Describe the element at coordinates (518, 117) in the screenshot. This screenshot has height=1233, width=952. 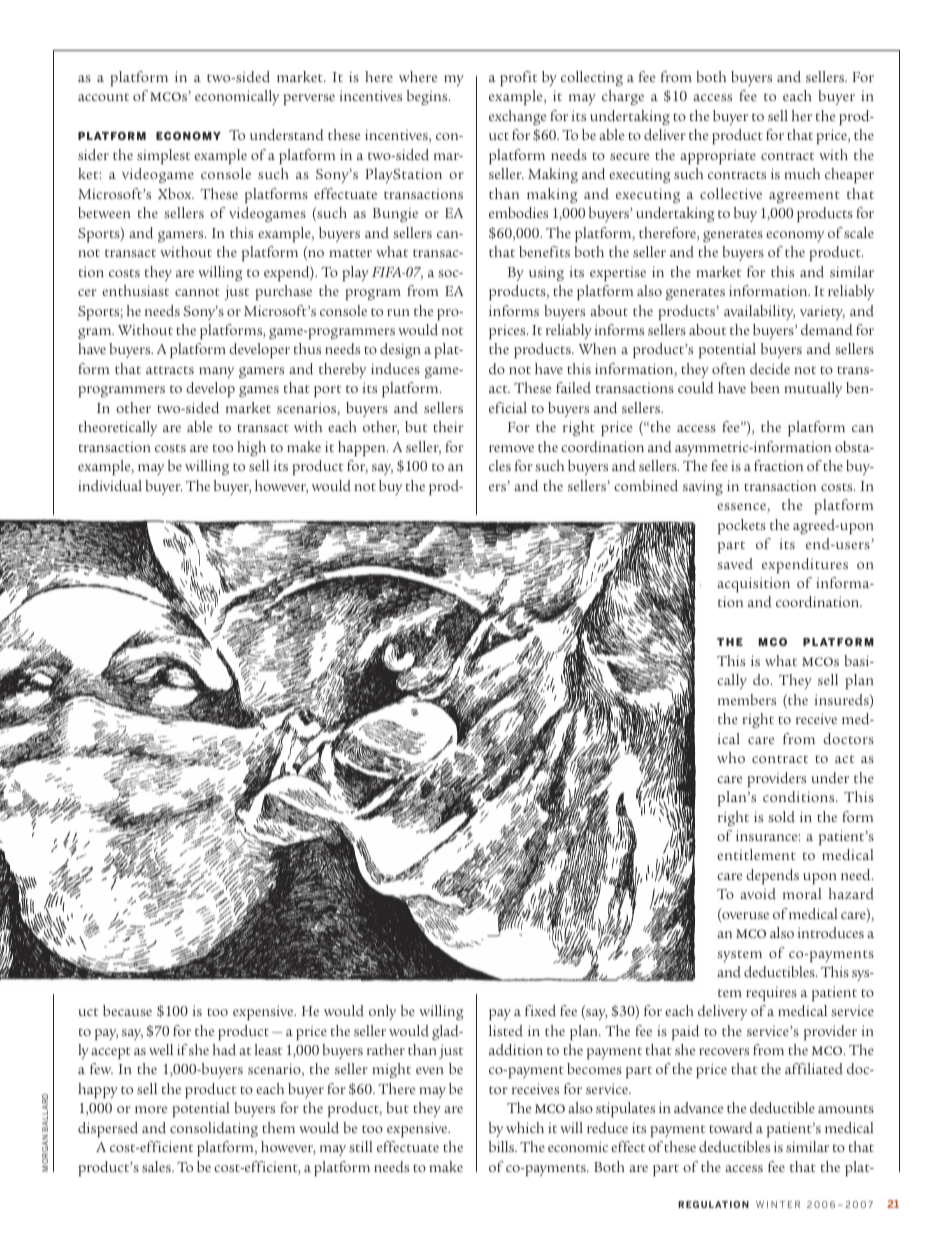
I see `exchange` at that location.
